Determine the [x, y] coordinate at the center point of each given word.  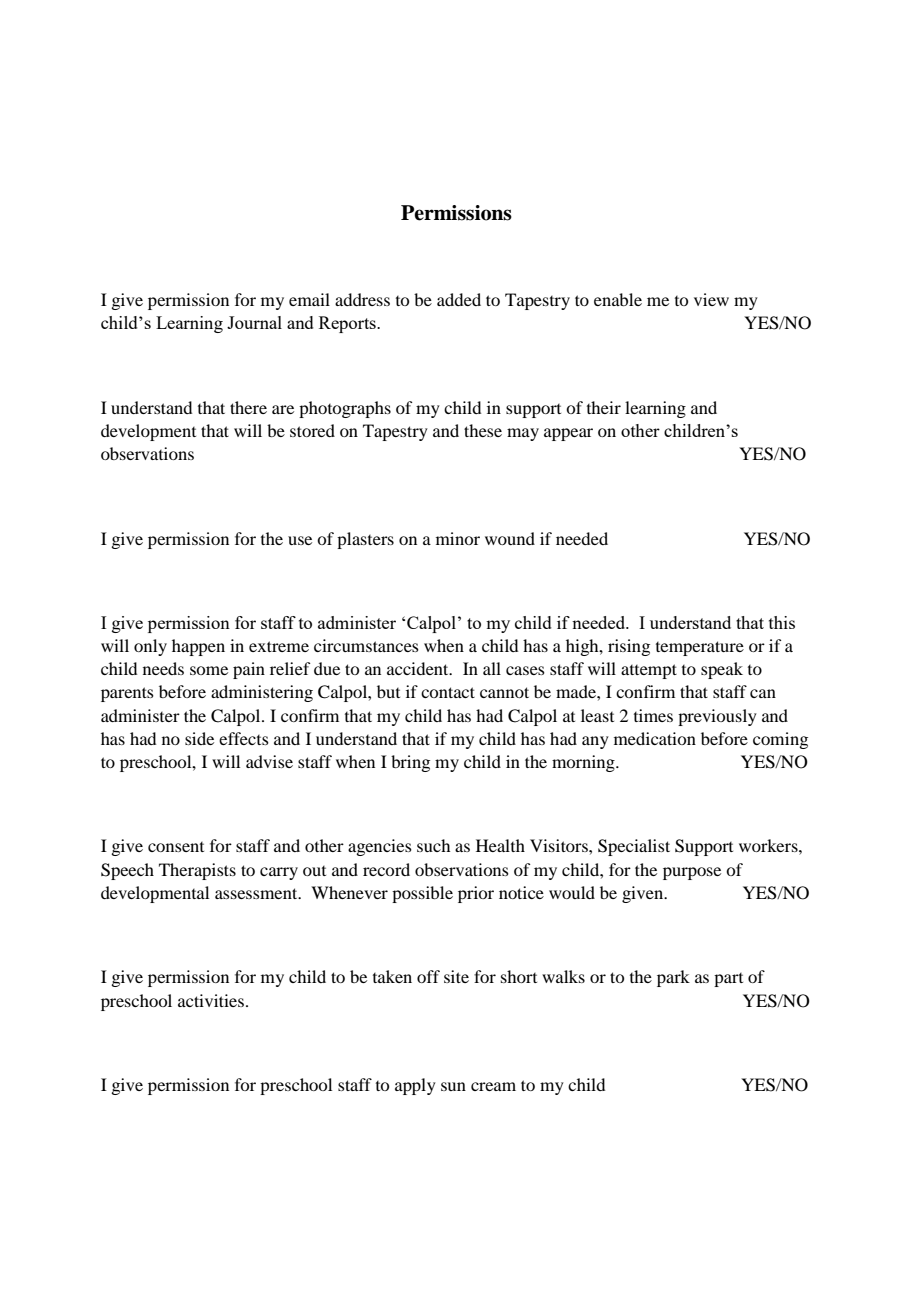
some [209, 670]
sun [453, 1086]
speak [722, 670]
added [459, 299]
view [711, 299]
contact [448, 692]
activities [212, 1000]
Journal [254, 322]
